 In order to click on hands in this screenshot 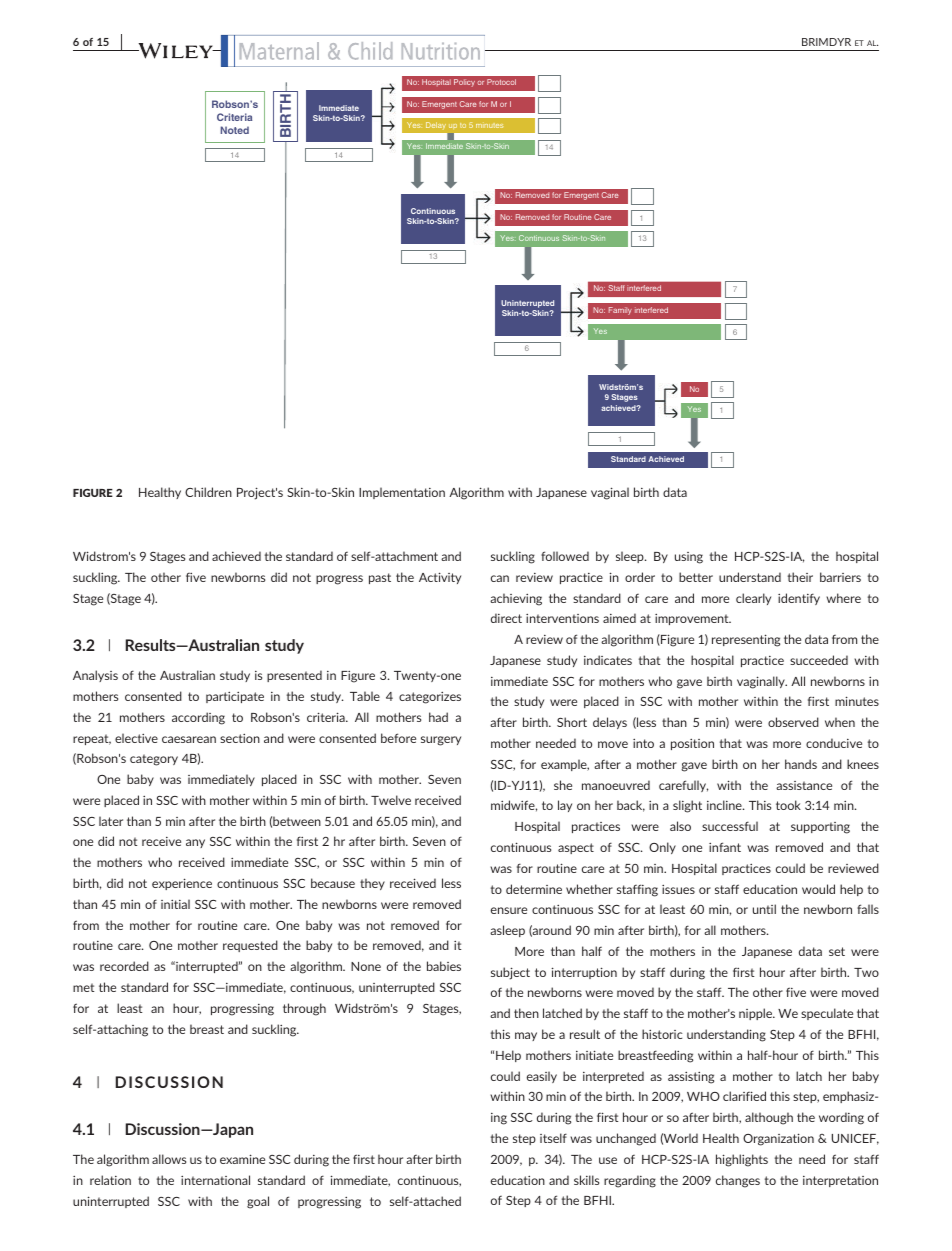, I will do `click(801, 764)`.
